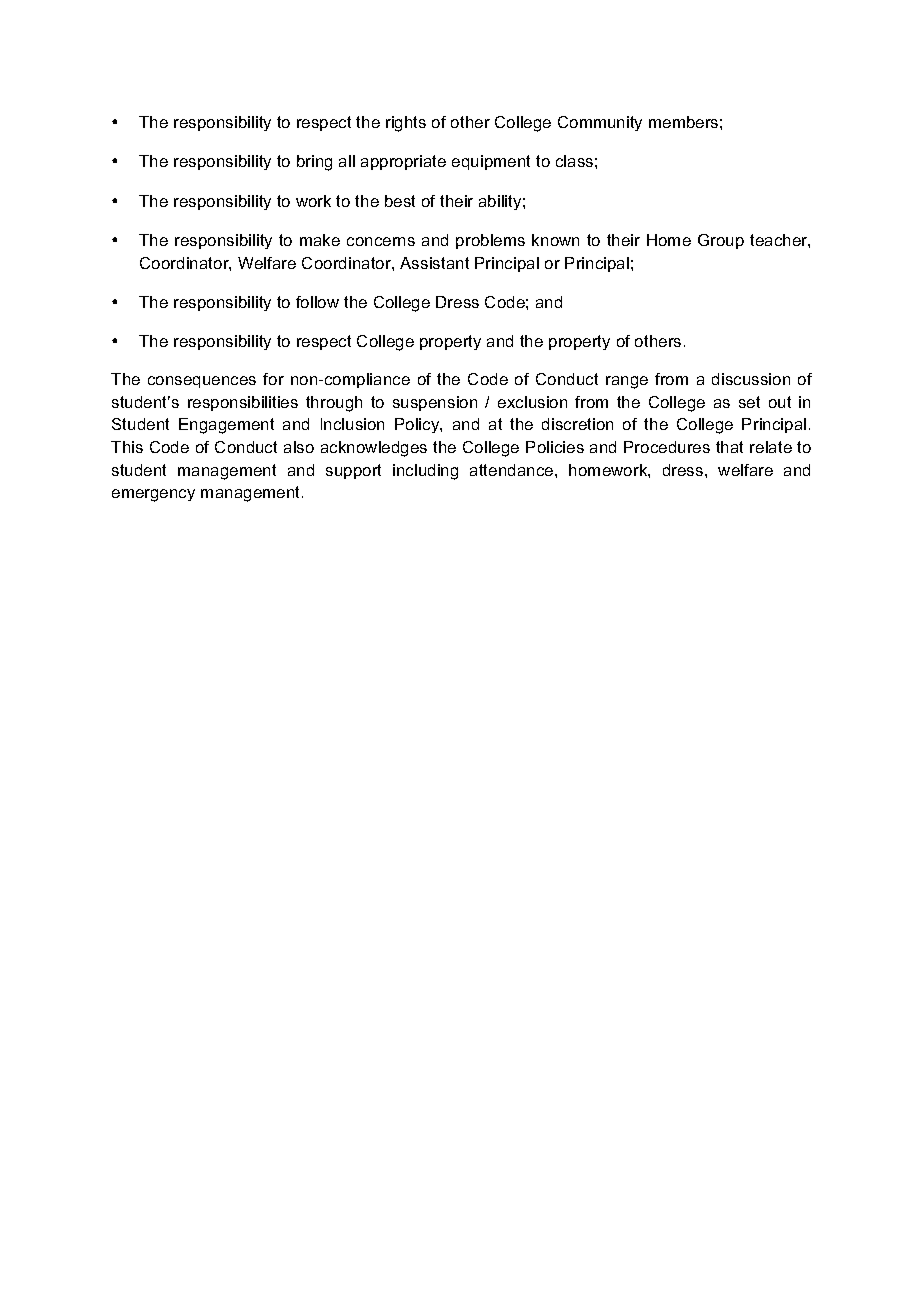 The height and width of the screenshot is (1308, 924). What do you see at coordinates (600, 123) in the screenshot?
I see `Community` at bounding box center [600, 123].
